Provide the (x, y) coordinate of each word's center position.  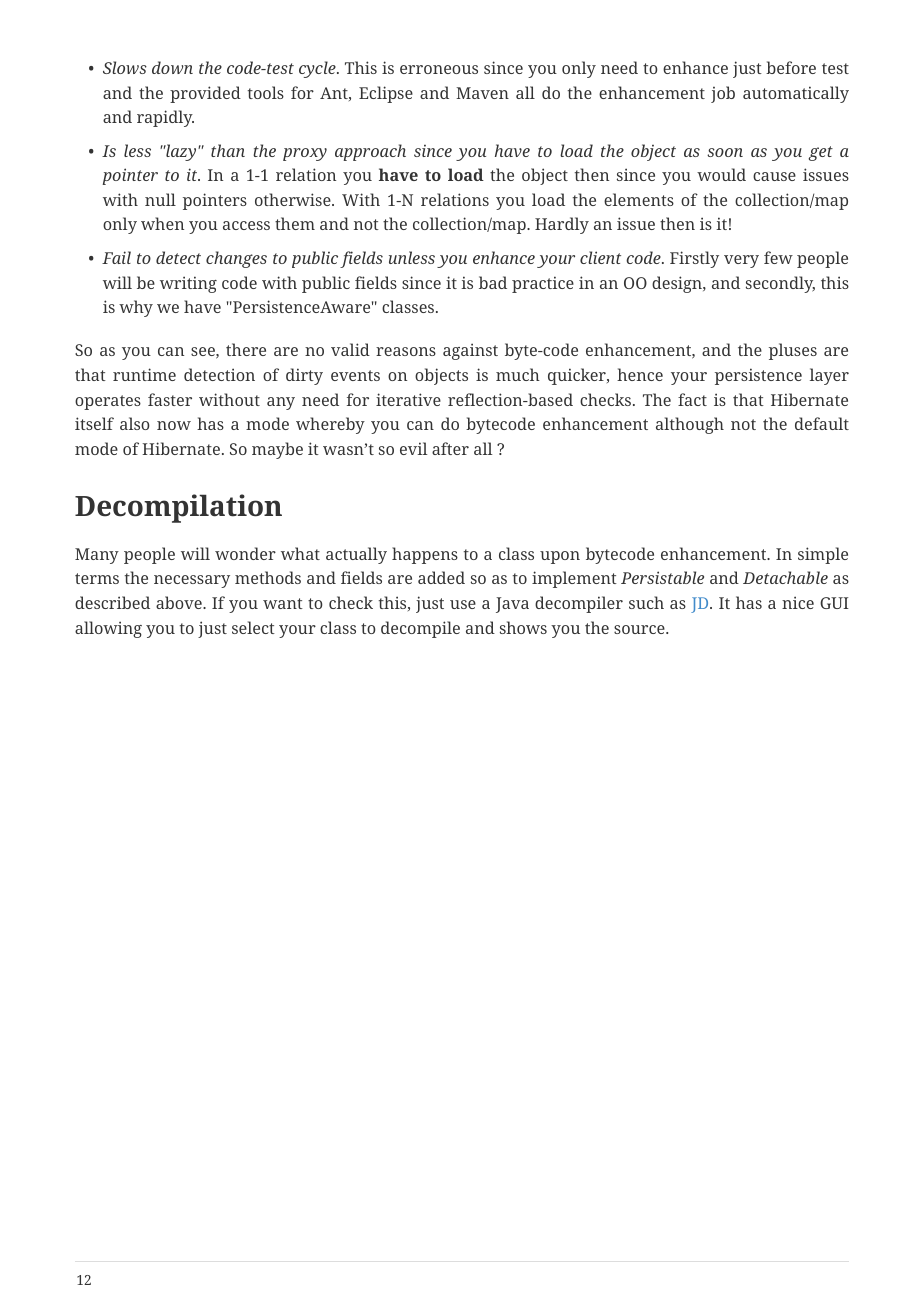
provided (205, 94)
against (470, 351)
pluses (793, 351)
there (246, 349)
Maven (482, 93)
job (723, 94)
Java (512, 605)
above (180, 602)
